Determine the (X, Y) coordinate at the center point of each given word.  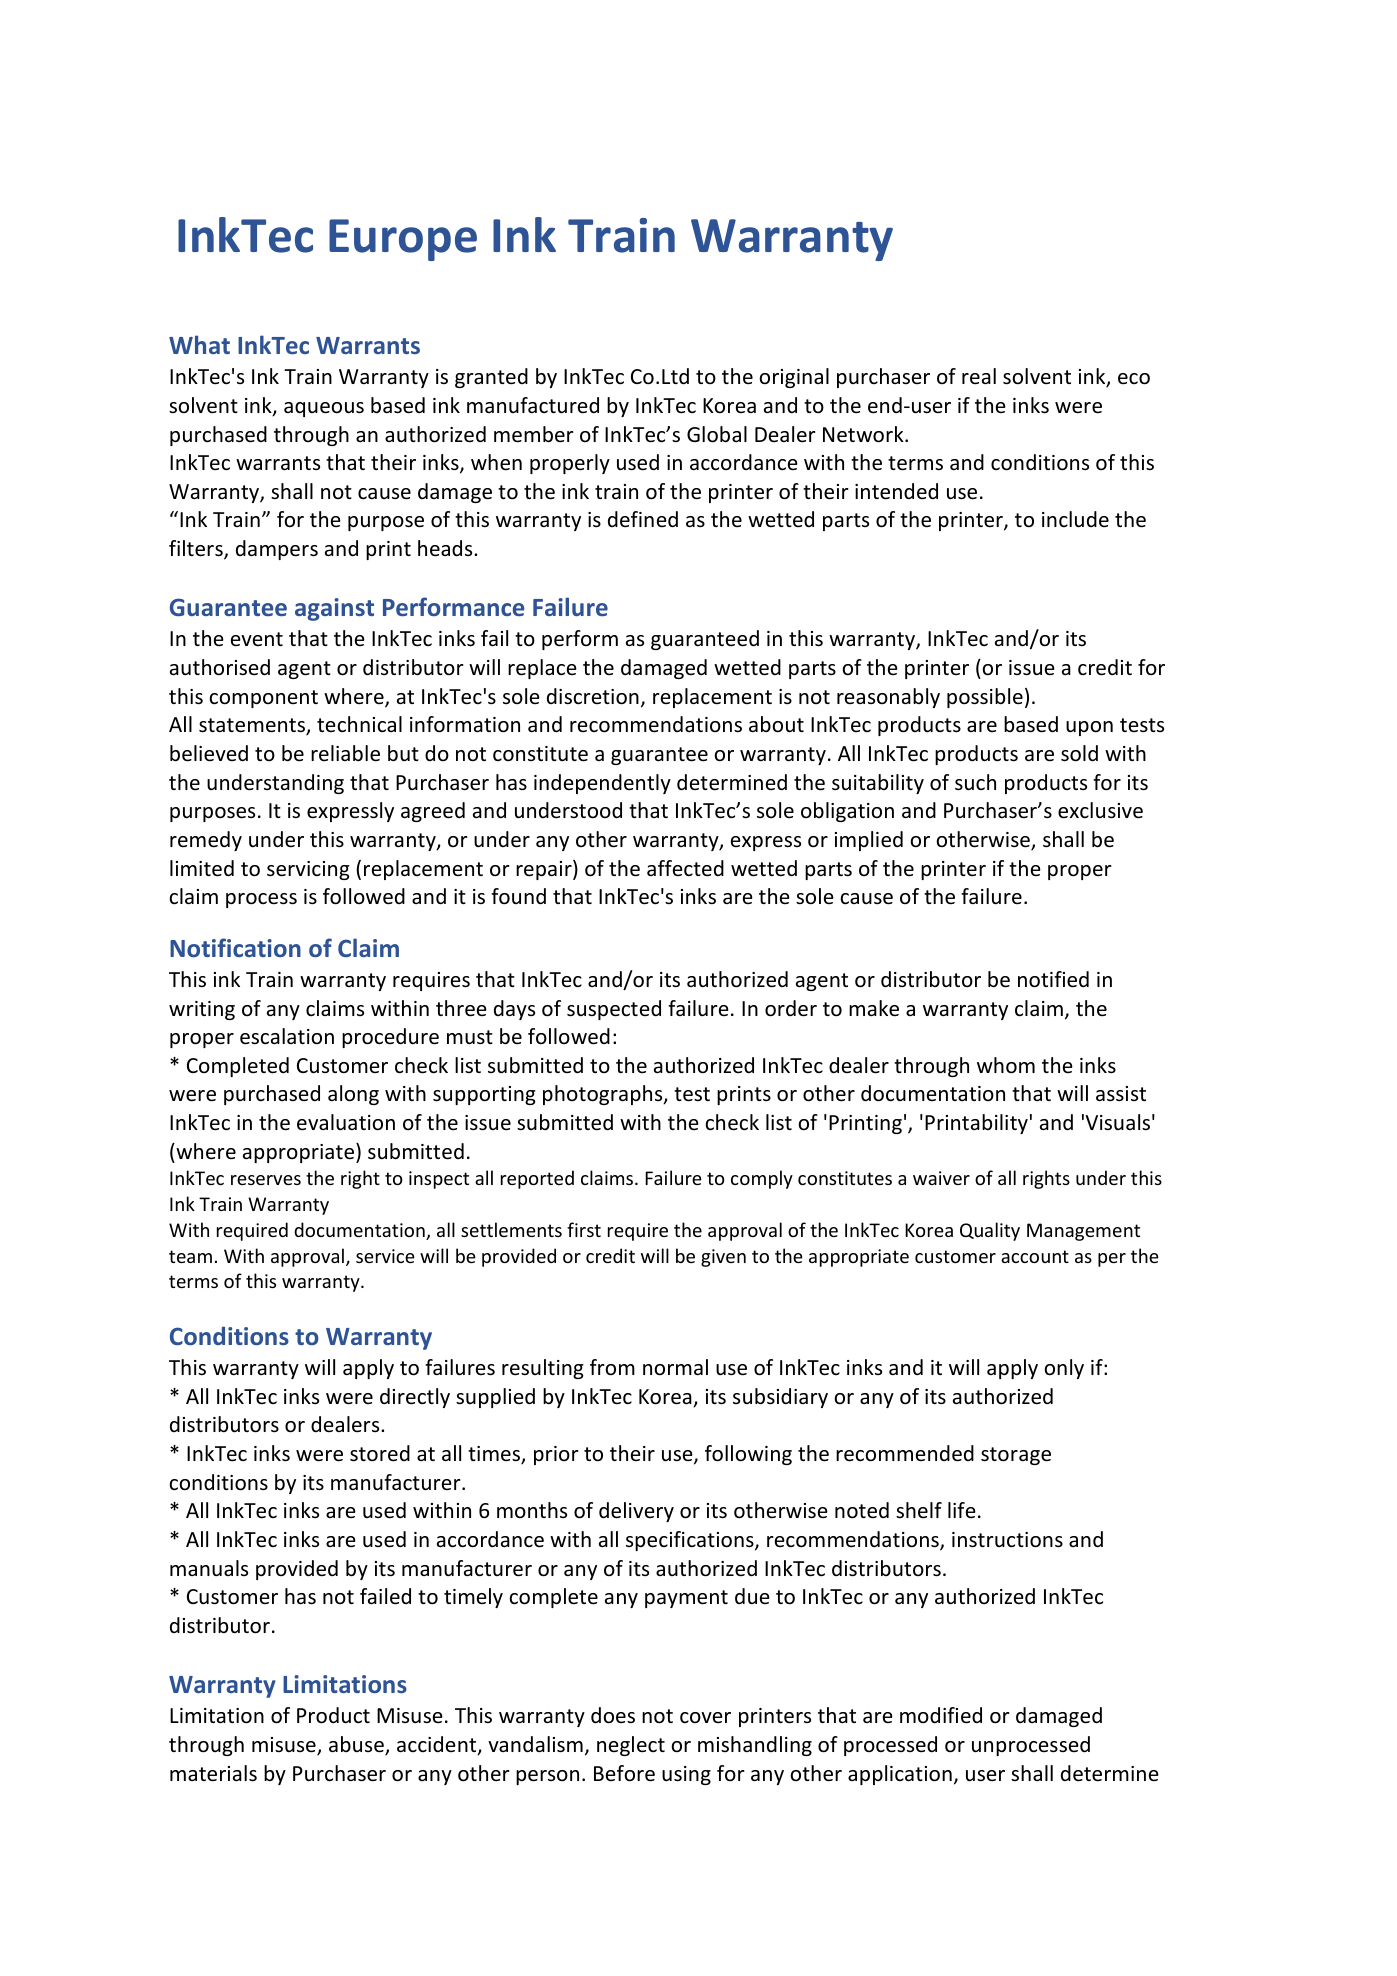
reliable (345, 753)
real (979, 376)
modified (941, 1715)
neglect (631, 1746)
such (975, 782)
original (794, 378)
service (385, 1256)
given (723, 1258)
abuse (357, 1745)
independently (602, 784)
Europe (403, 240)
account (1035, 1256)
